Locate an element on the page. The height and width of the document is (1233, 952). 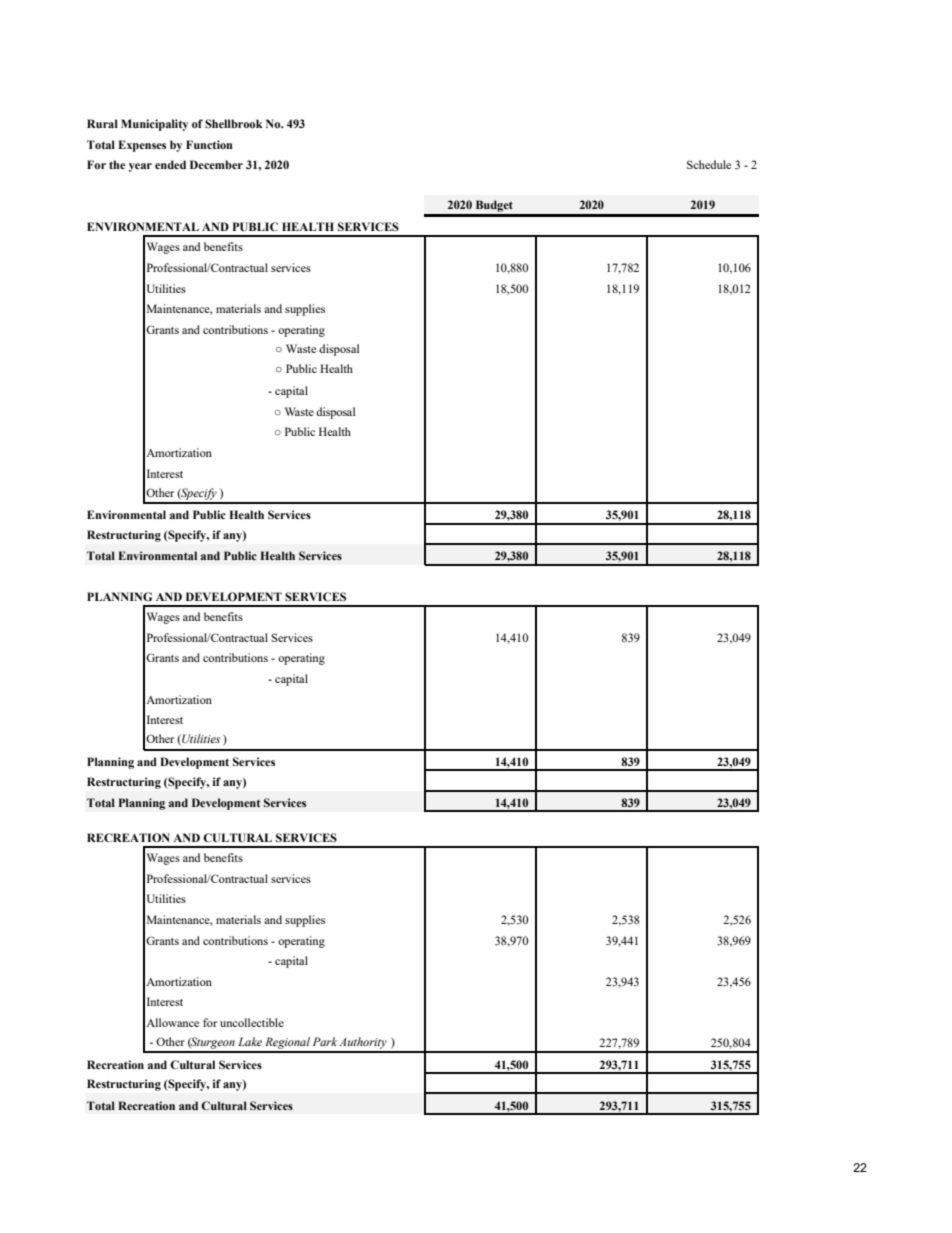
Schedule is located at coordinates (709, 164).
